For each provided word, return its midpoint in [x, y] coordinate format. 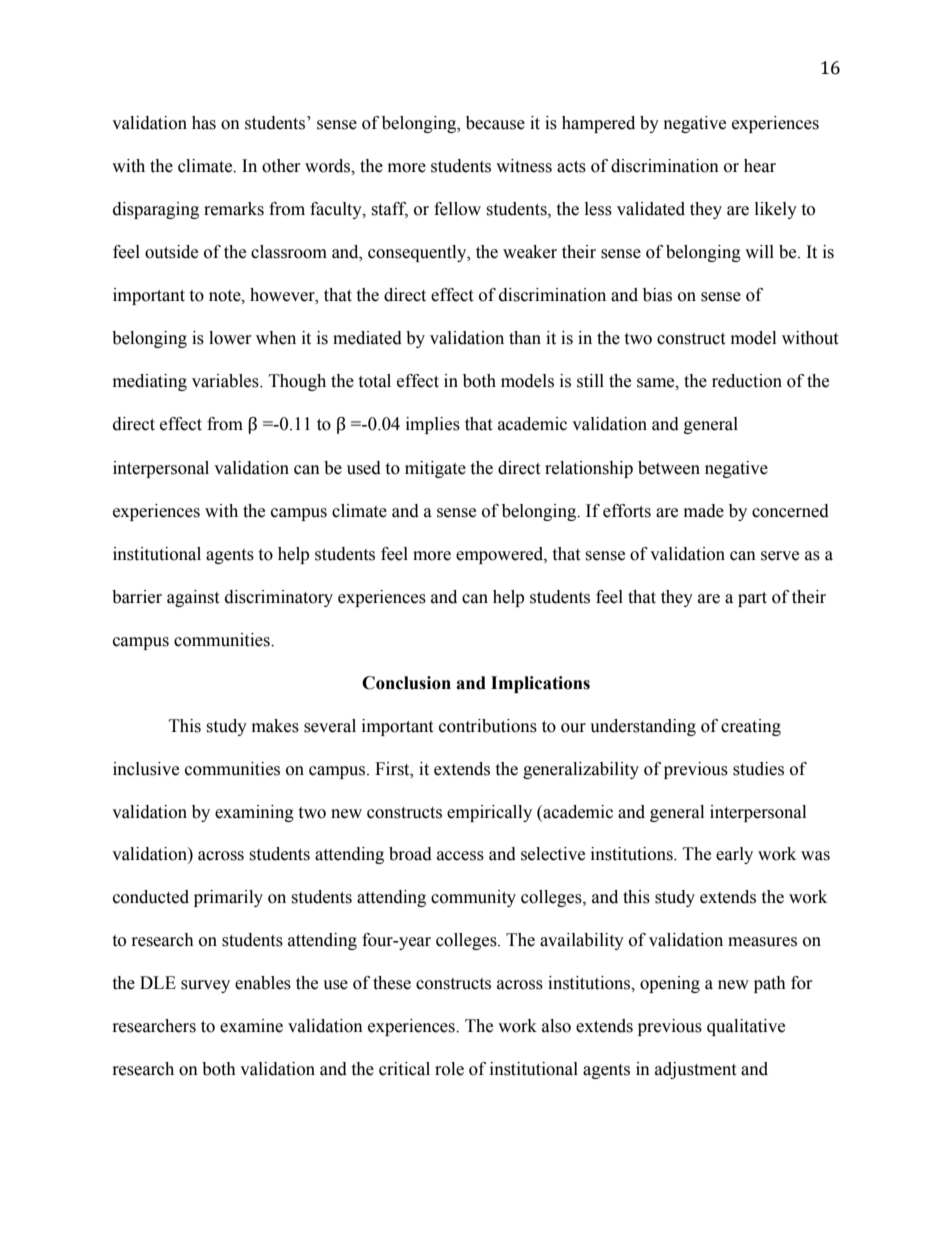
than [525, 338]
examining [254, 813]
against [193, 598]
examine [251, 1026]
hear [760, 166]
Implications [540, 684]
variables [226, 381]
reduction [747, 381]
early [734, 855]
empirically [489, 813]
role [449, 1069]
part [752, 599]
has [204, 123]
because [495, 123]
